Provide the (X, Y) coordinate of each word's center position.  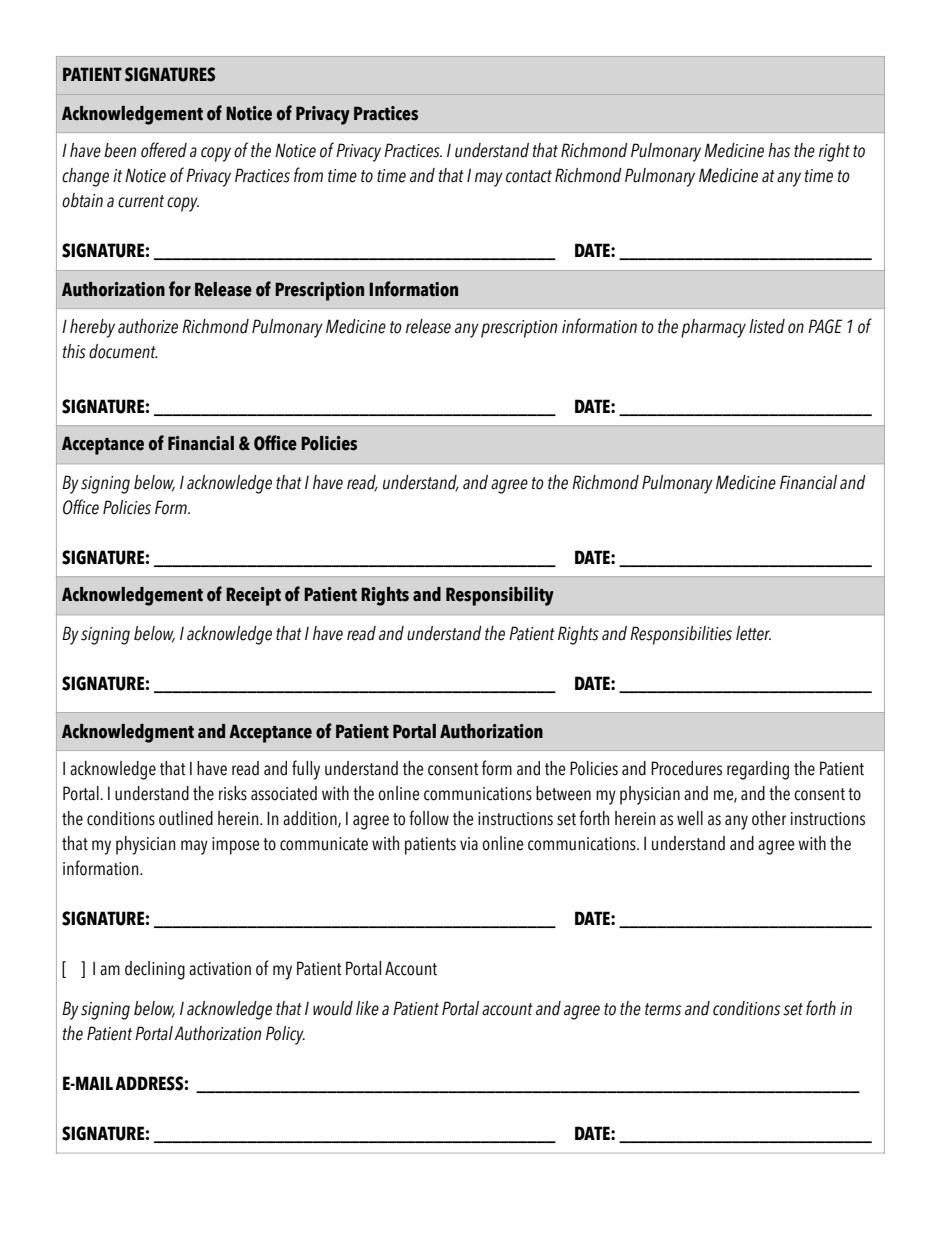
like (367, 1008)
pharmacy (713, 328)
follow (429, 818)
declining (155, 970)
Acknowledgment (128, 733)
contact (529, 176)
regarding (758, 770)
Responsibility (500, 596)
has (779, 150)
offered (164, 150)
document (123, 351)
